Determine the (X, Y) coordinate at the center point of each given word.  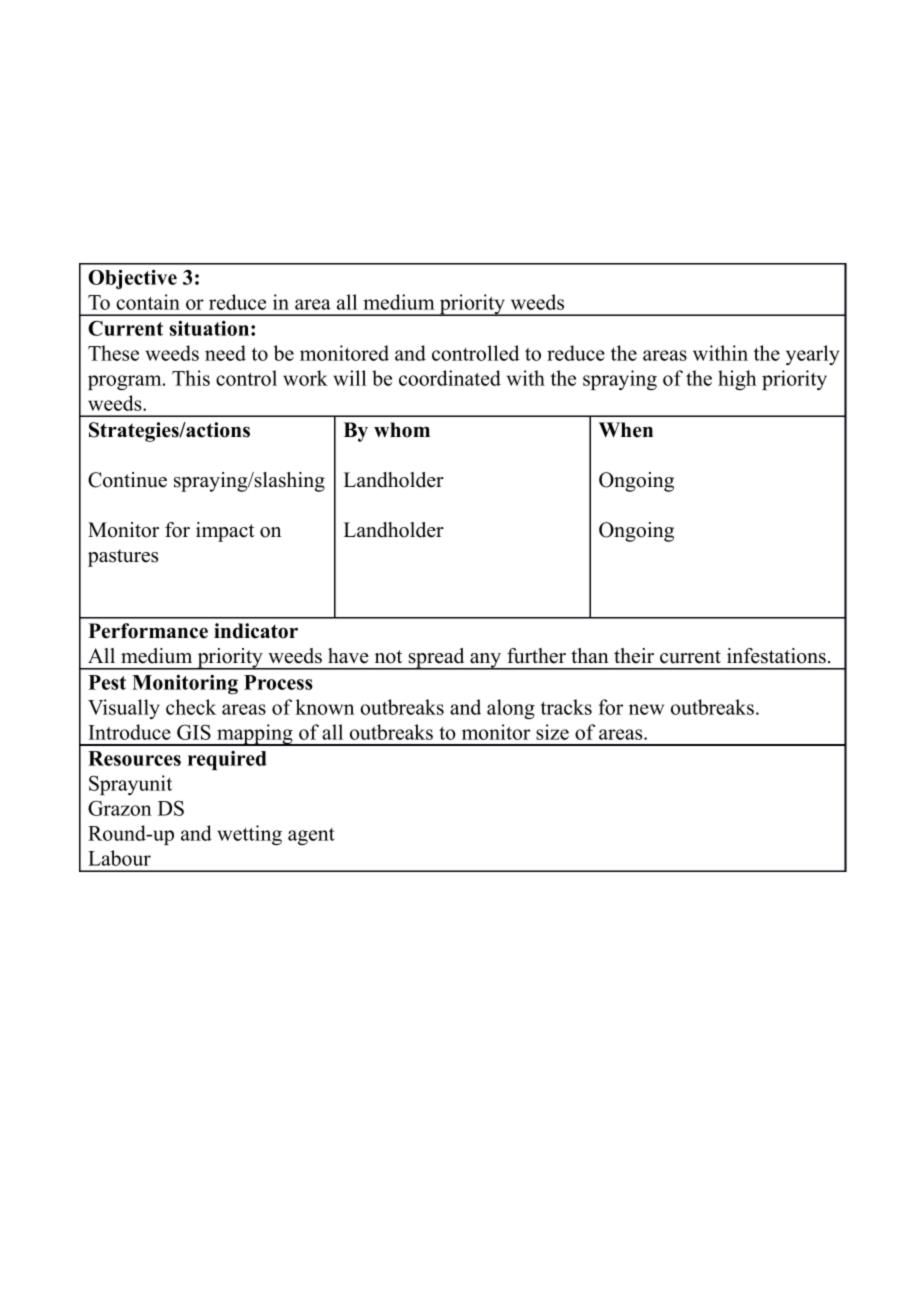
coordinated (450, 378)
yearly (812, 355)
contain (148, 302)
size (552, 732)
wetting (249, 835)
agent (311, 836)
